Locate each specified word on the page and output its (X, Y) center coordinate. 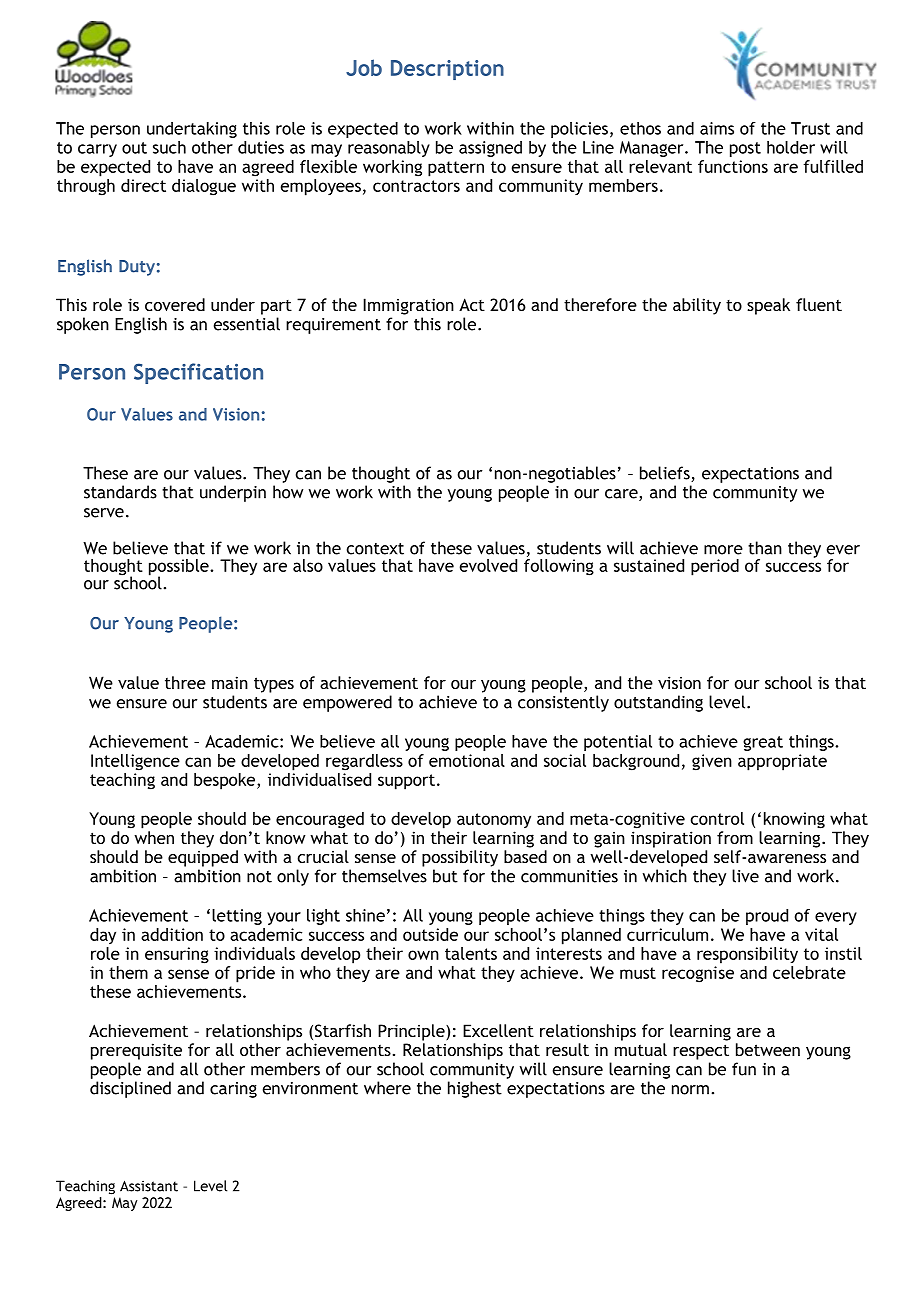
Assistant (149, 1186)
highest (475, 1089)
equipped (203, 858)
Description (447, 70)
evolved (488, 565)
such (169, 147)
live (745, 876)
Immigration (408, 306)
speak (768, 306)
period (715, 567)
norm (690, 1090)
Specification (198, 373)
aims (717, 128)
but (445, 876)
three (185, 682)
